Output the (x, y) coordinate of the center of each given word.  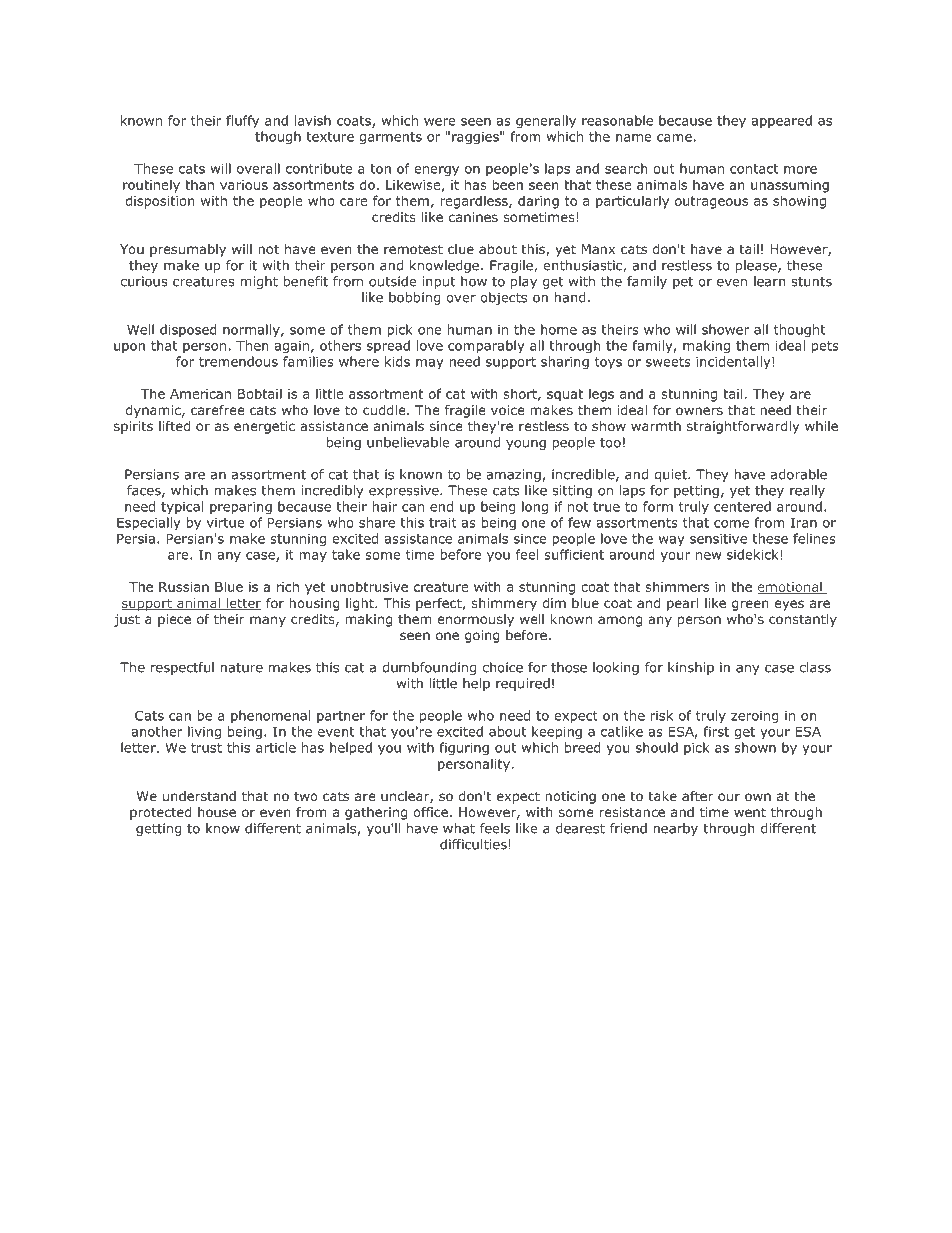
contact (754, 169)
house (217, 812)
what (459, 828)
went (750, 812)
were (440, 122)
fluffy (242, 121)
